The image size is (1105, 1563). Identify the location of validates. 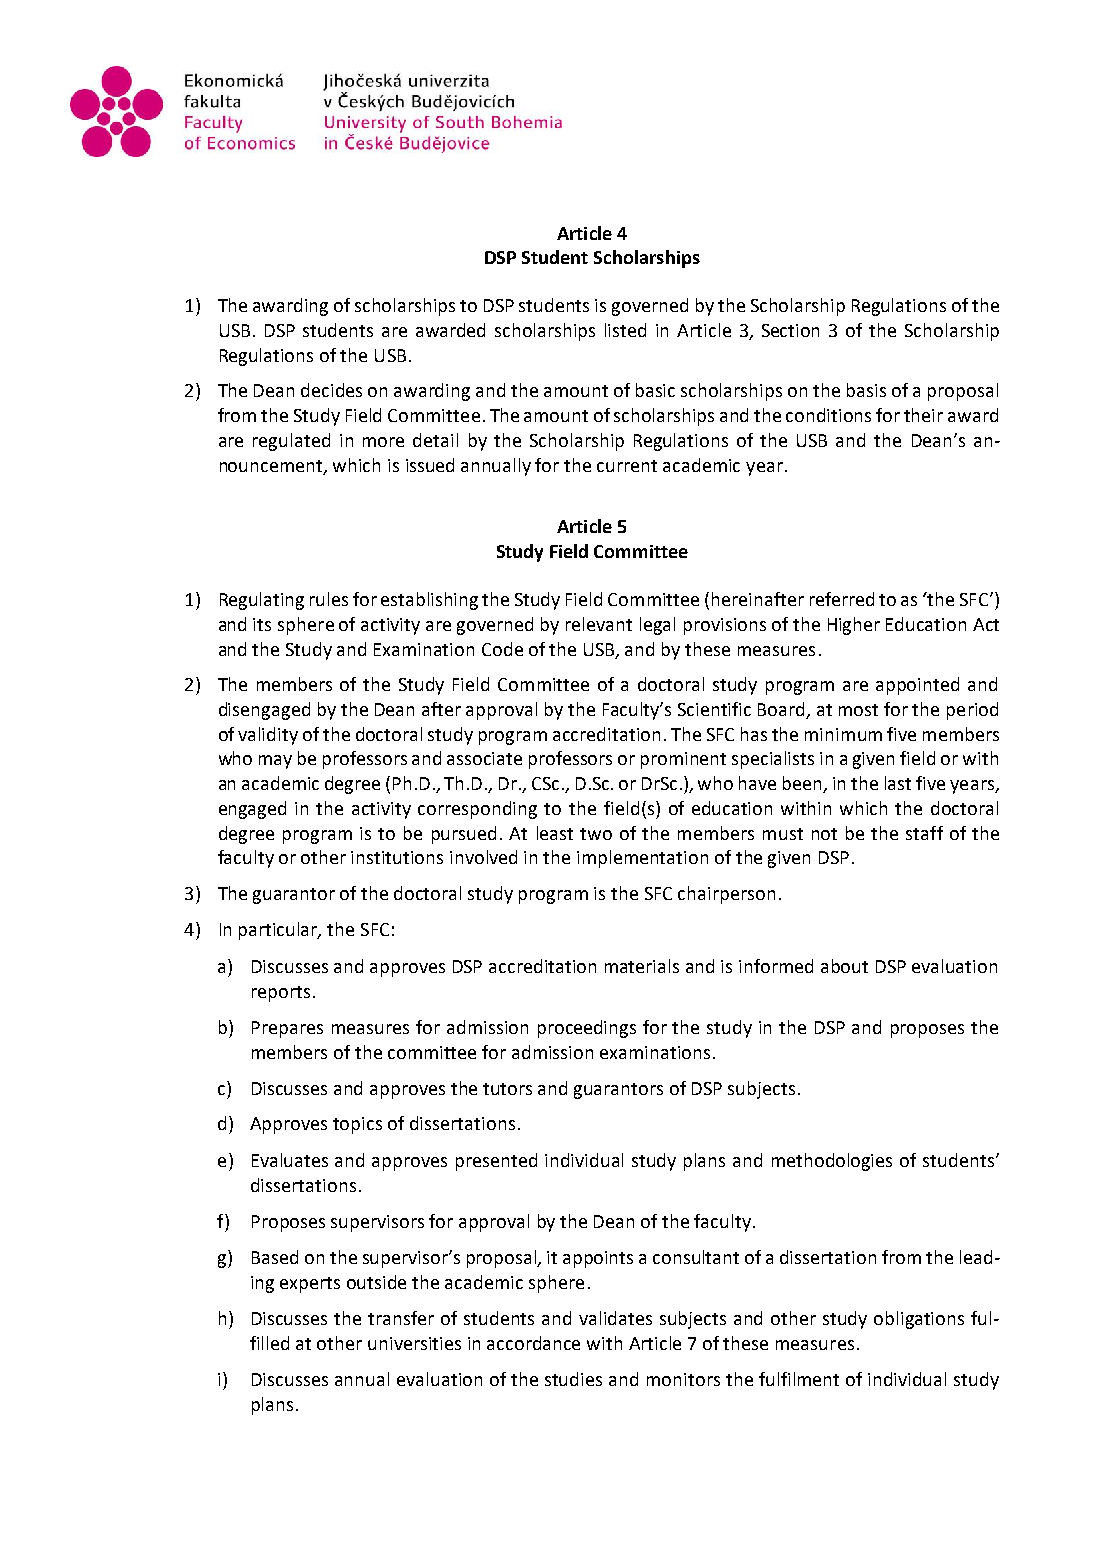
(615, 1318).
